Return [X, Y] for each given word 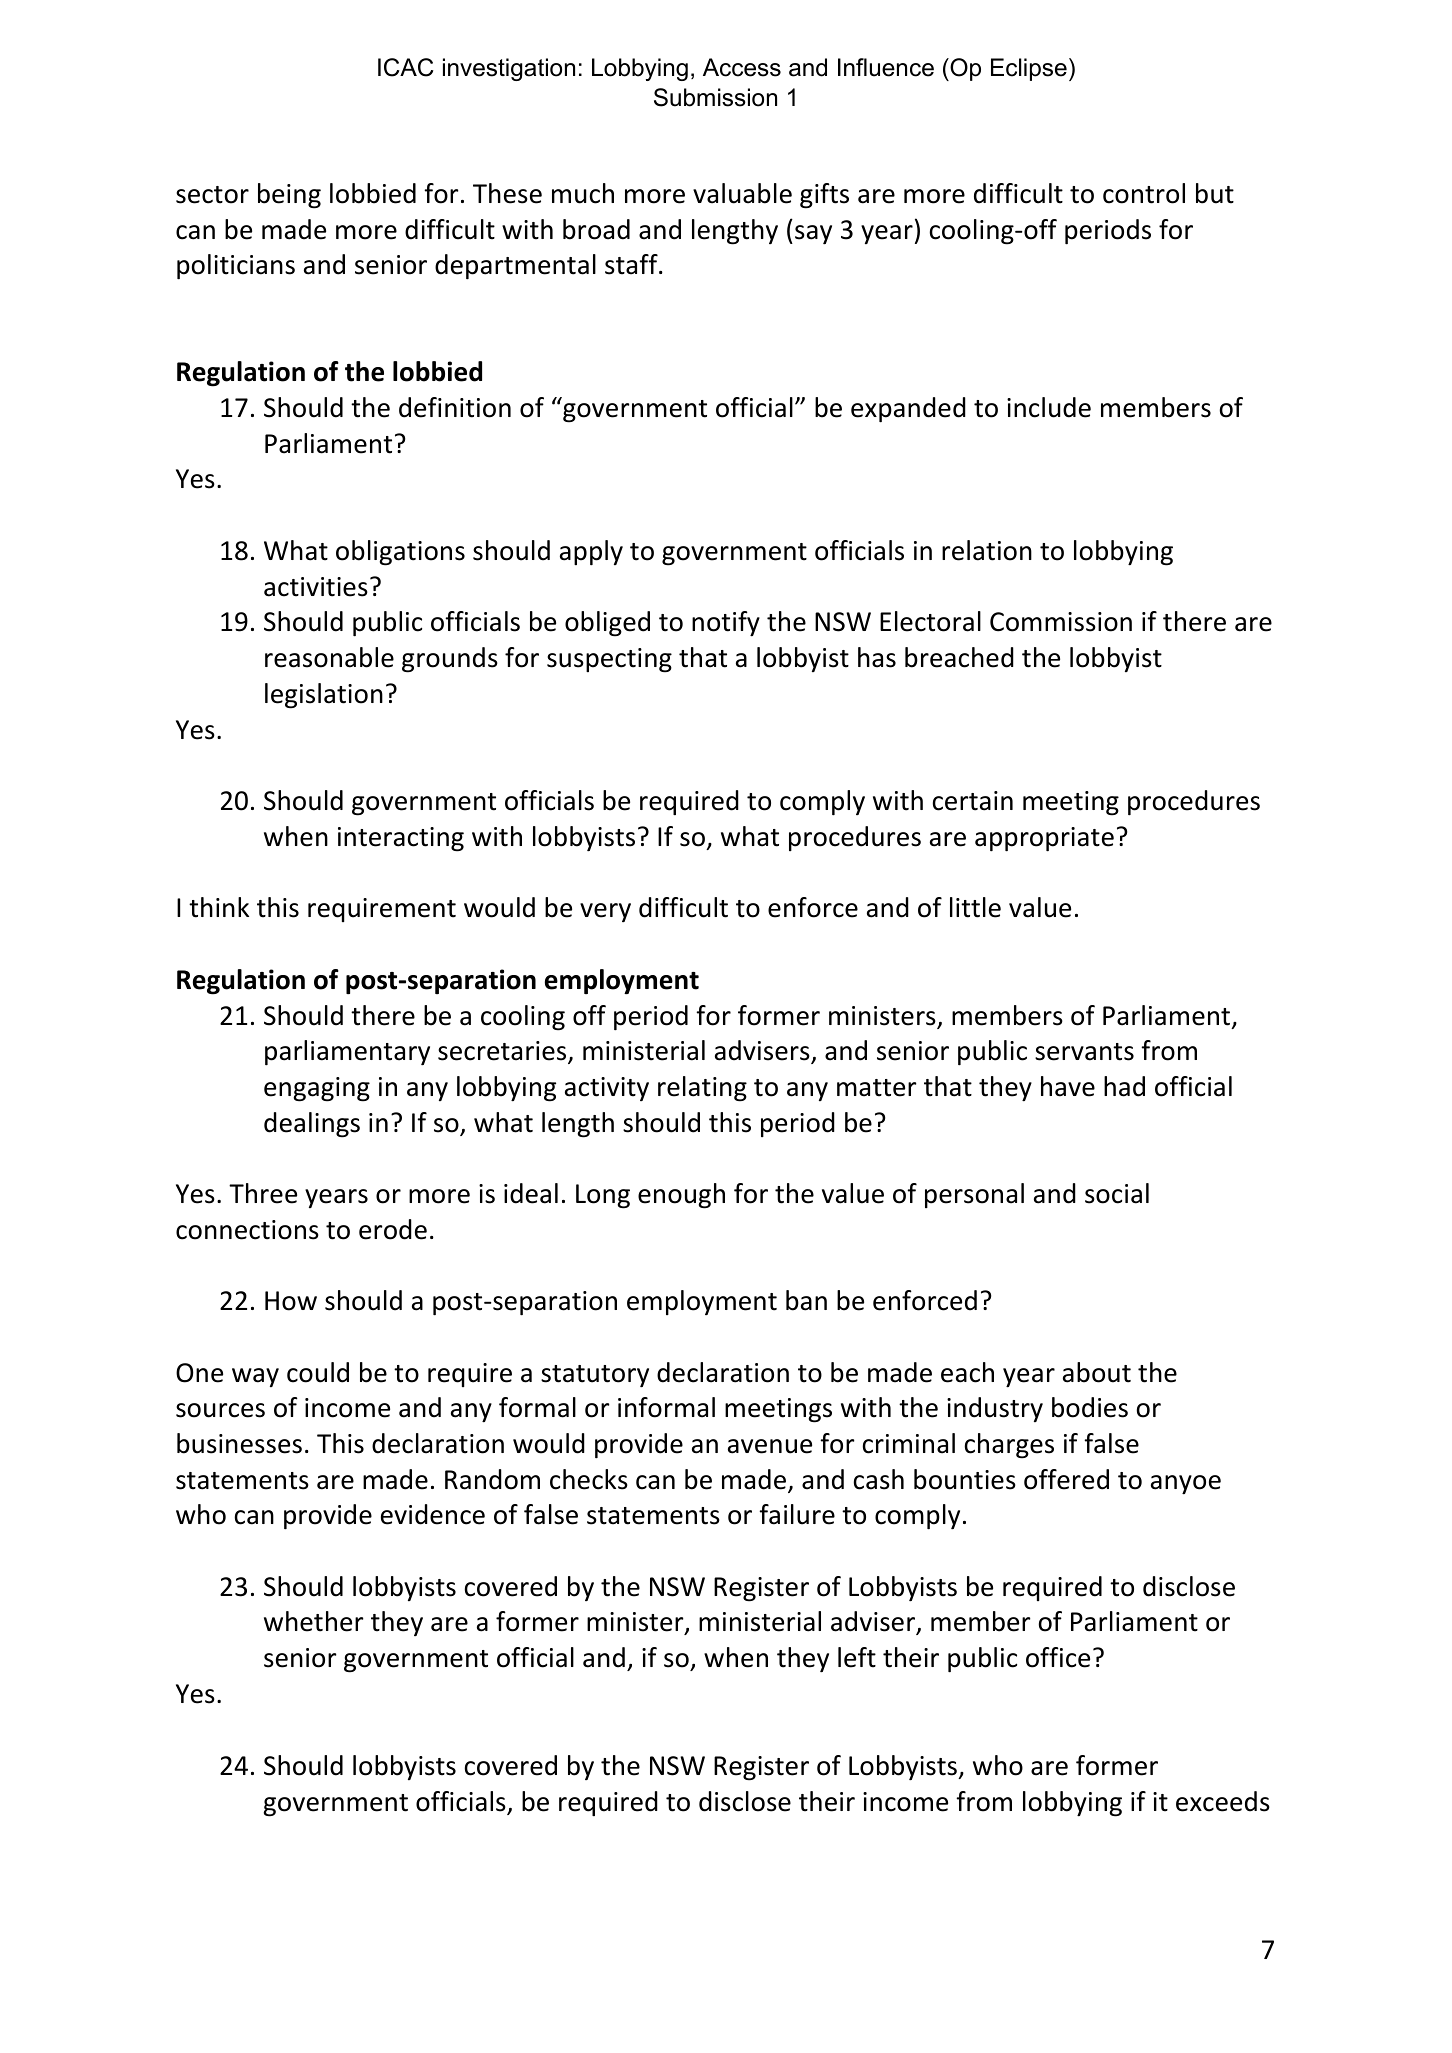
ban [806, 1300]
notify [726, 623]
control [1144, 193]
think [219, 907]
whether [314, 1621]
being [289, 196]
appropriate [1044, 839]
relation [987, 550]
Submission [715, 97]
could [318, 1372]
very [605, 912]
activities [316, 587]
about [1097, 1372]
